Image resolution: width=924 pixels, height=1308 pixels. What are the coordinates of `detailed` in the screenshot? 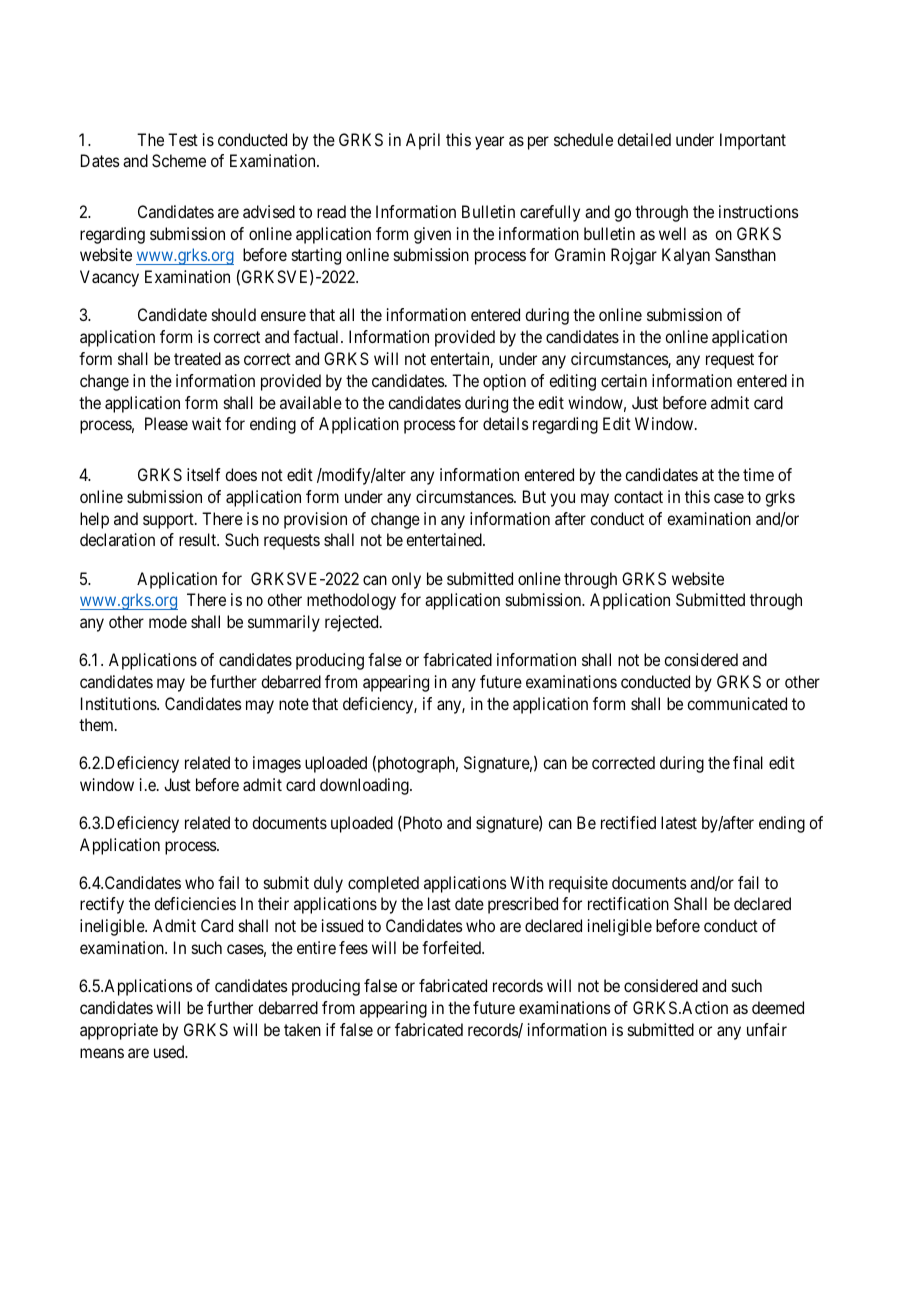 It's located at (644, 139).
